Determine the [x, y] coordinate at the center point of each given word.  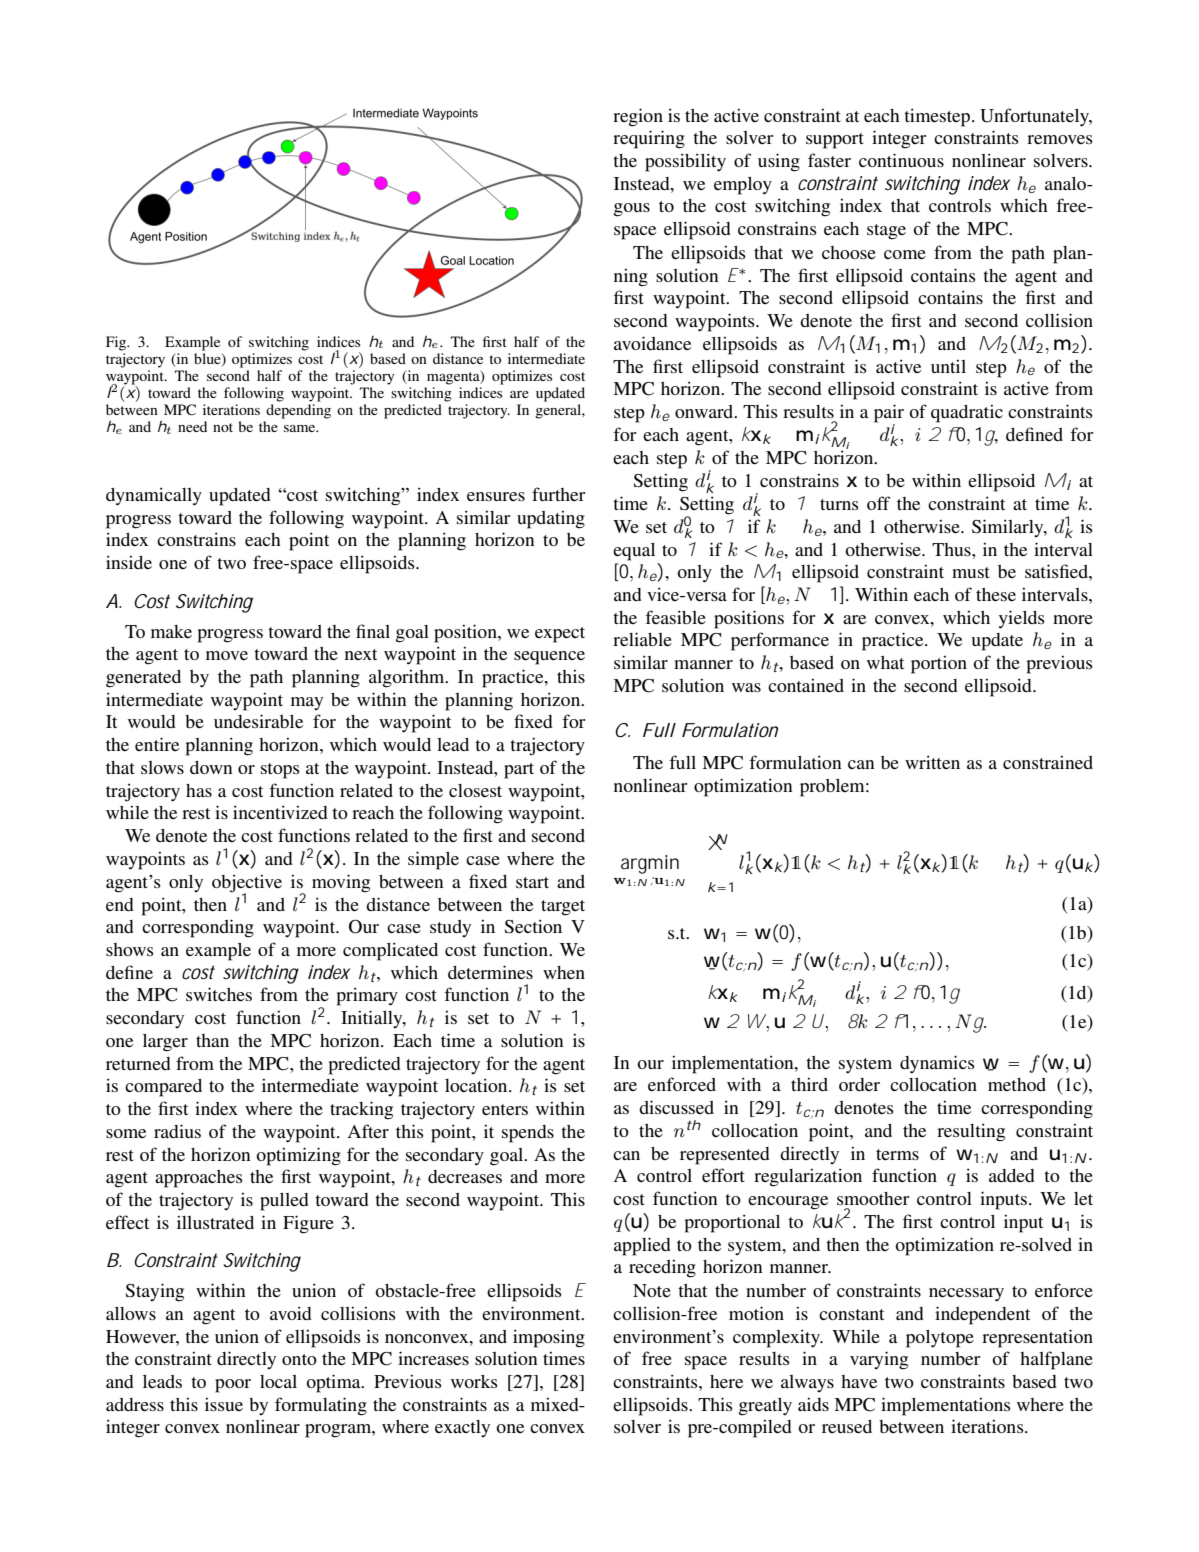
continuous [901, 160]
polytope [940, 1339]
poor [233, 1386]
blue [208, 358]
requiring [649, 139]
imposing [549, 1338]
